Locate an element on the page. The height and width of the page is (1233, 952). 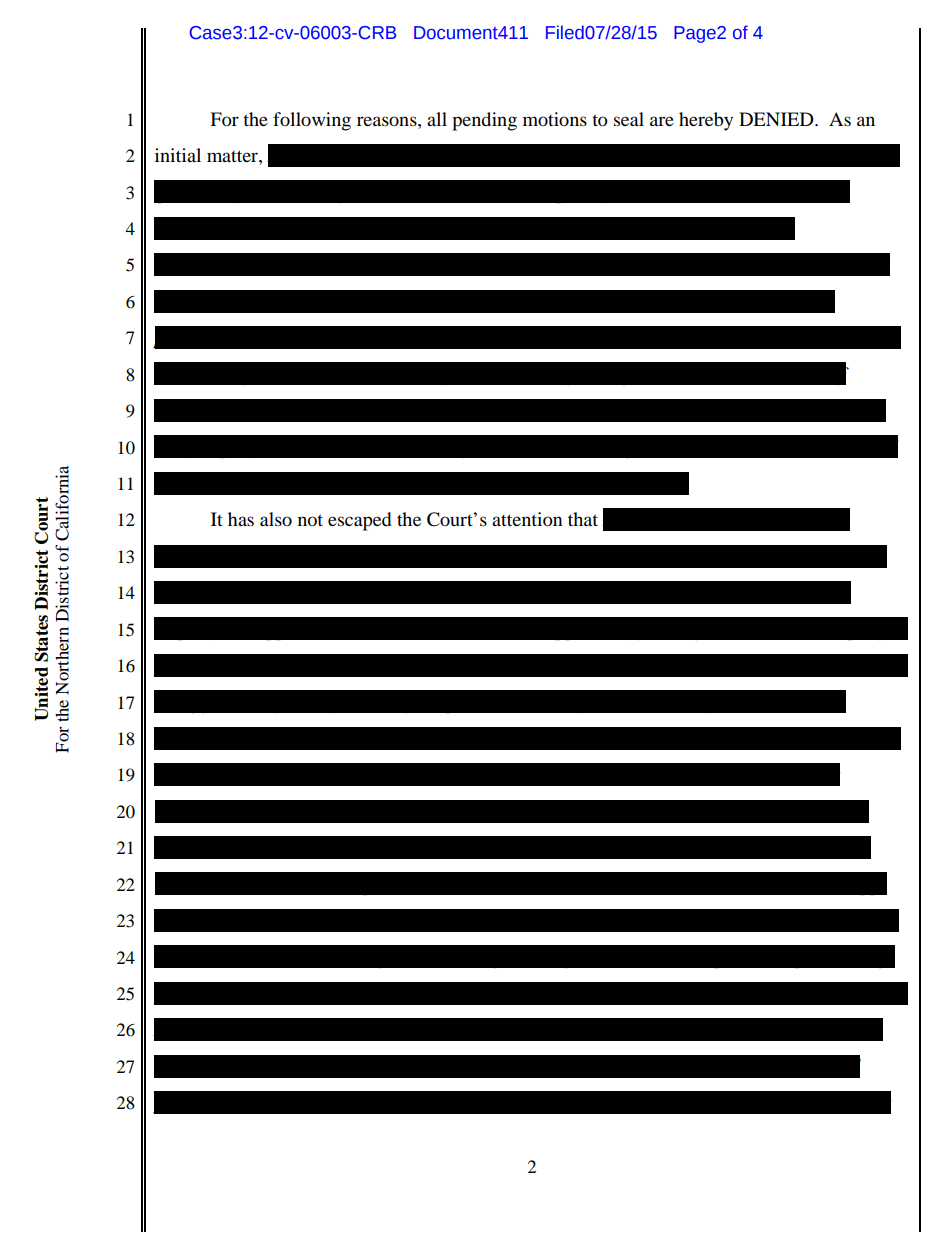
escaped is located at coordinates (359, 521).
